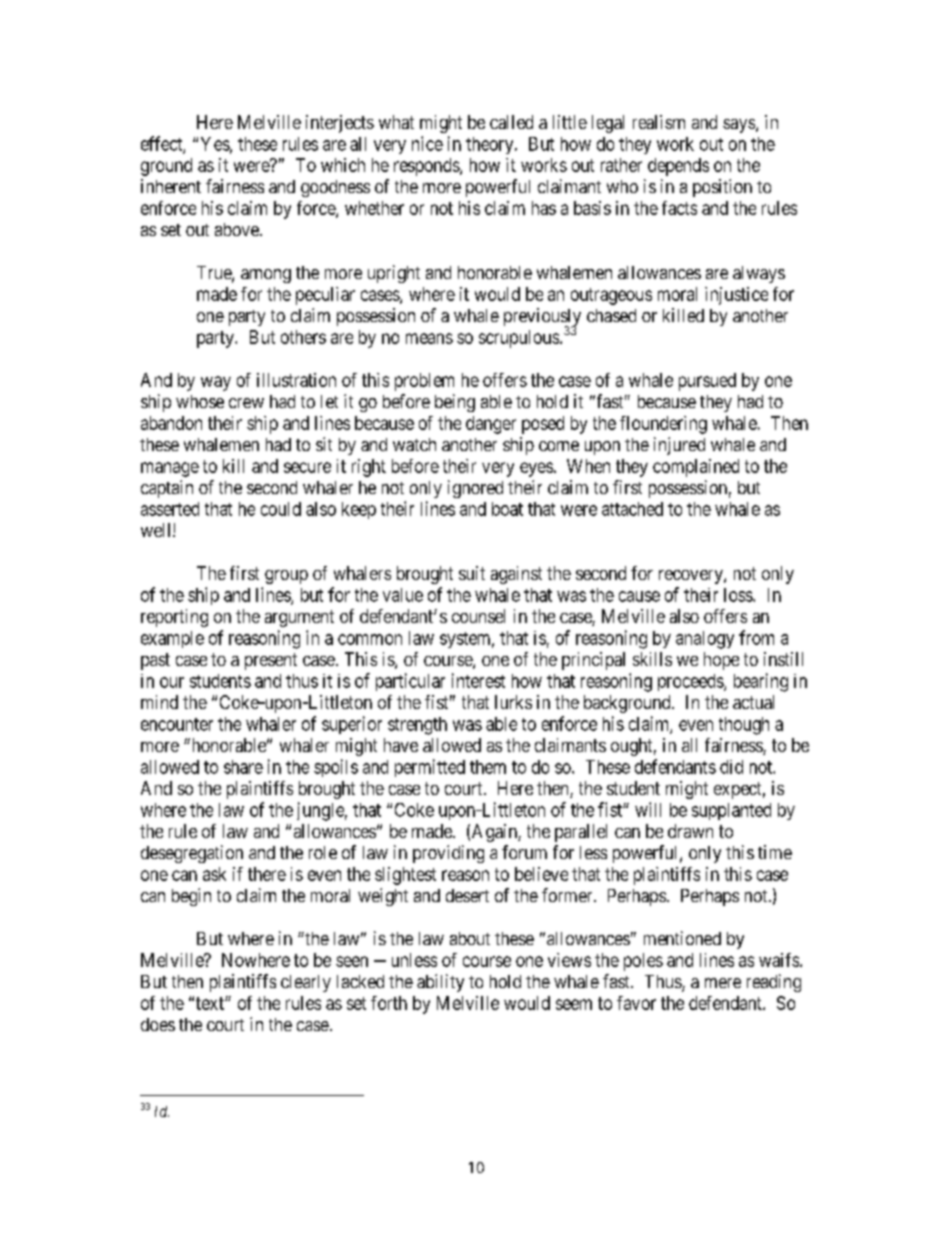 The width and height of the screenshot is (952, 1233). Describe the element at coordinates (491, 425) in the screenshot. I see `danger` at that location.
